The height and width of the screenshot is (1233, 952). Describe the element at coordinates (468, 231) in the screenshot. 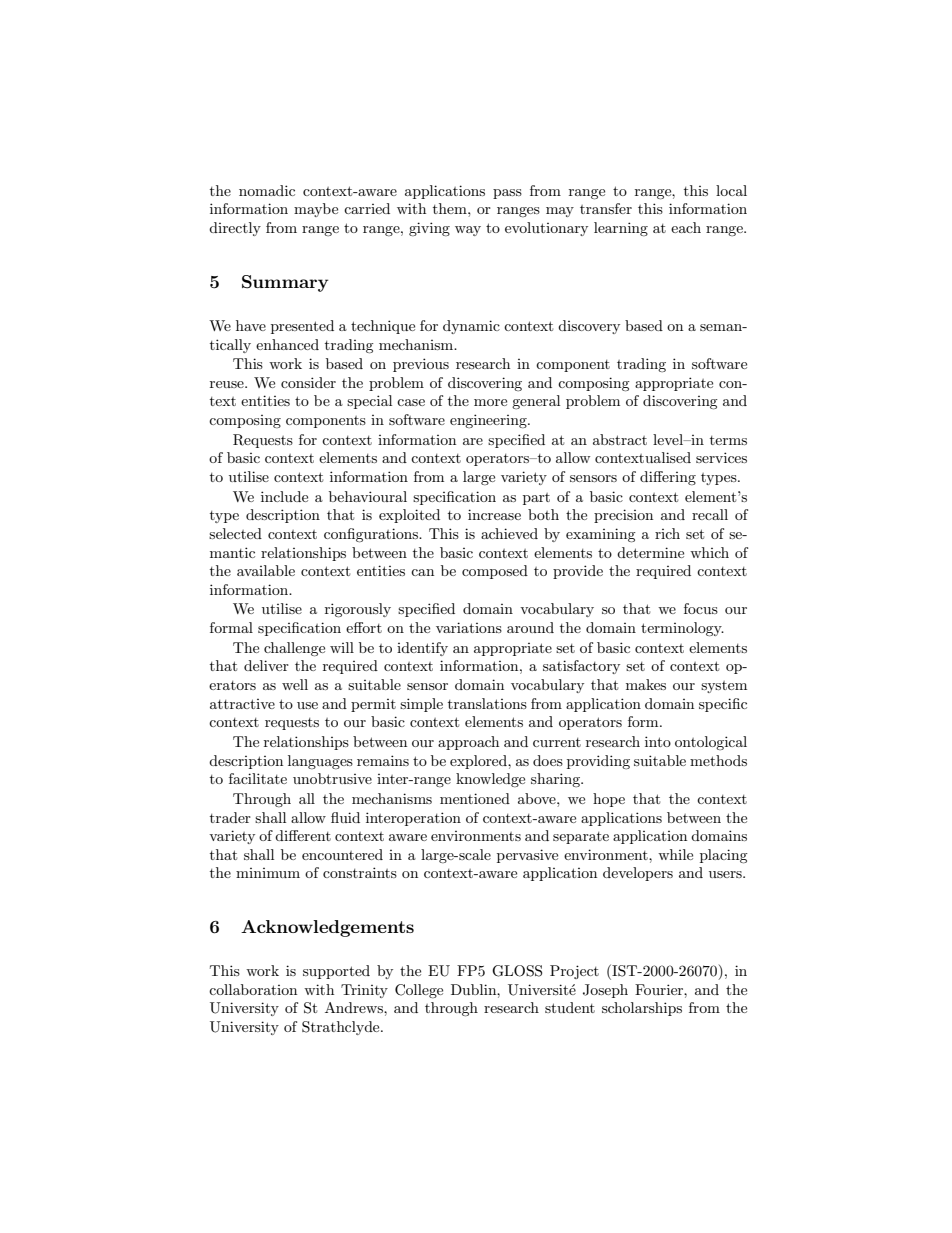

I see `way` at that location.
